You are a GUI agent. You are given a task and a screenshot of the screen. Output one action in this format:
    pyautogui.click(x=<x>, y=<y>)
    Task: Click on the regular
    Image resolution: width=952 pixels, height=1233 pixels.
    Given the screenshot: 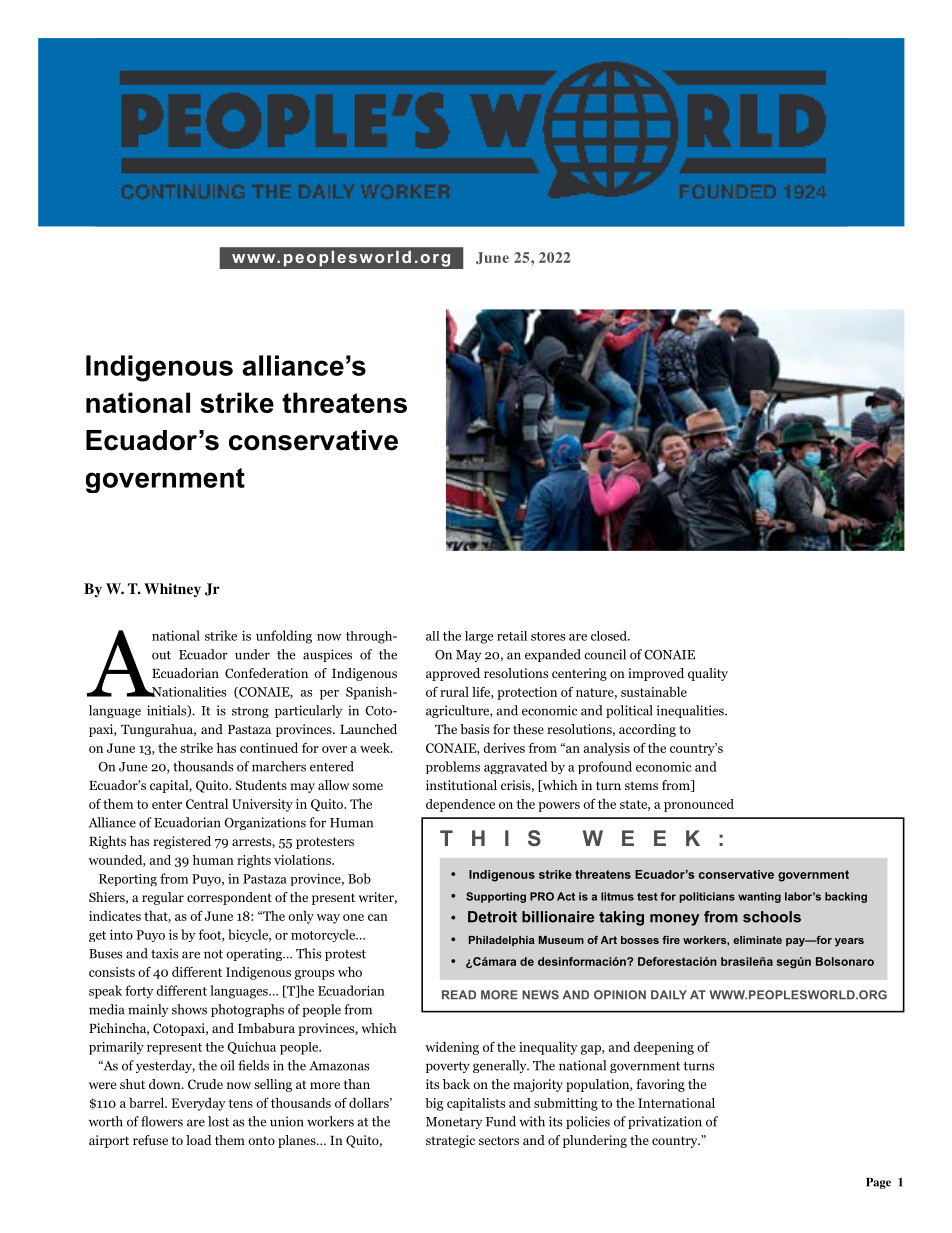 What is the action you would take?
    pyautogui.click(x=163, y=898)
